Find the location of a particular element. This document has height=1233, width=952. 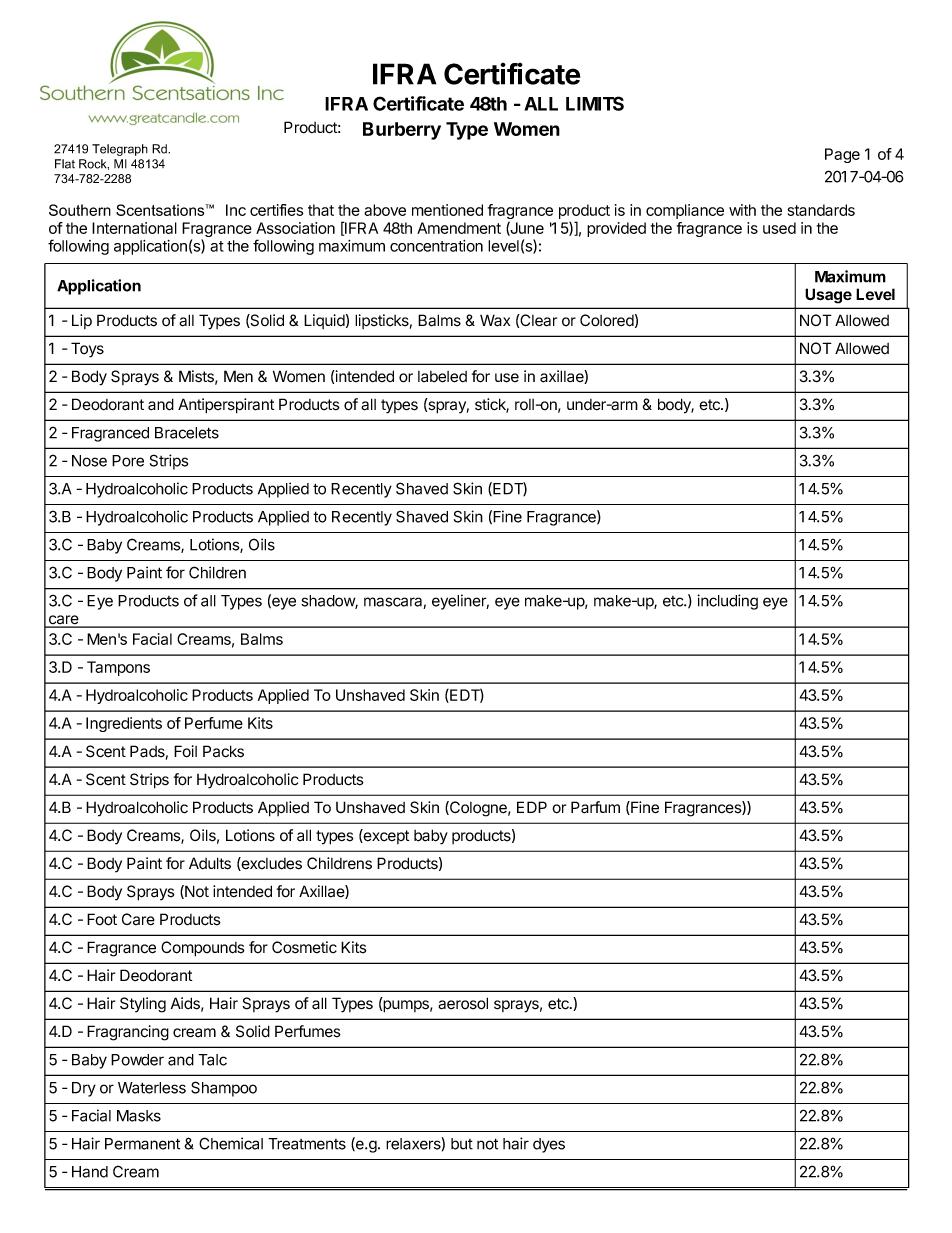

Page is located at coordinates (842, 155).
